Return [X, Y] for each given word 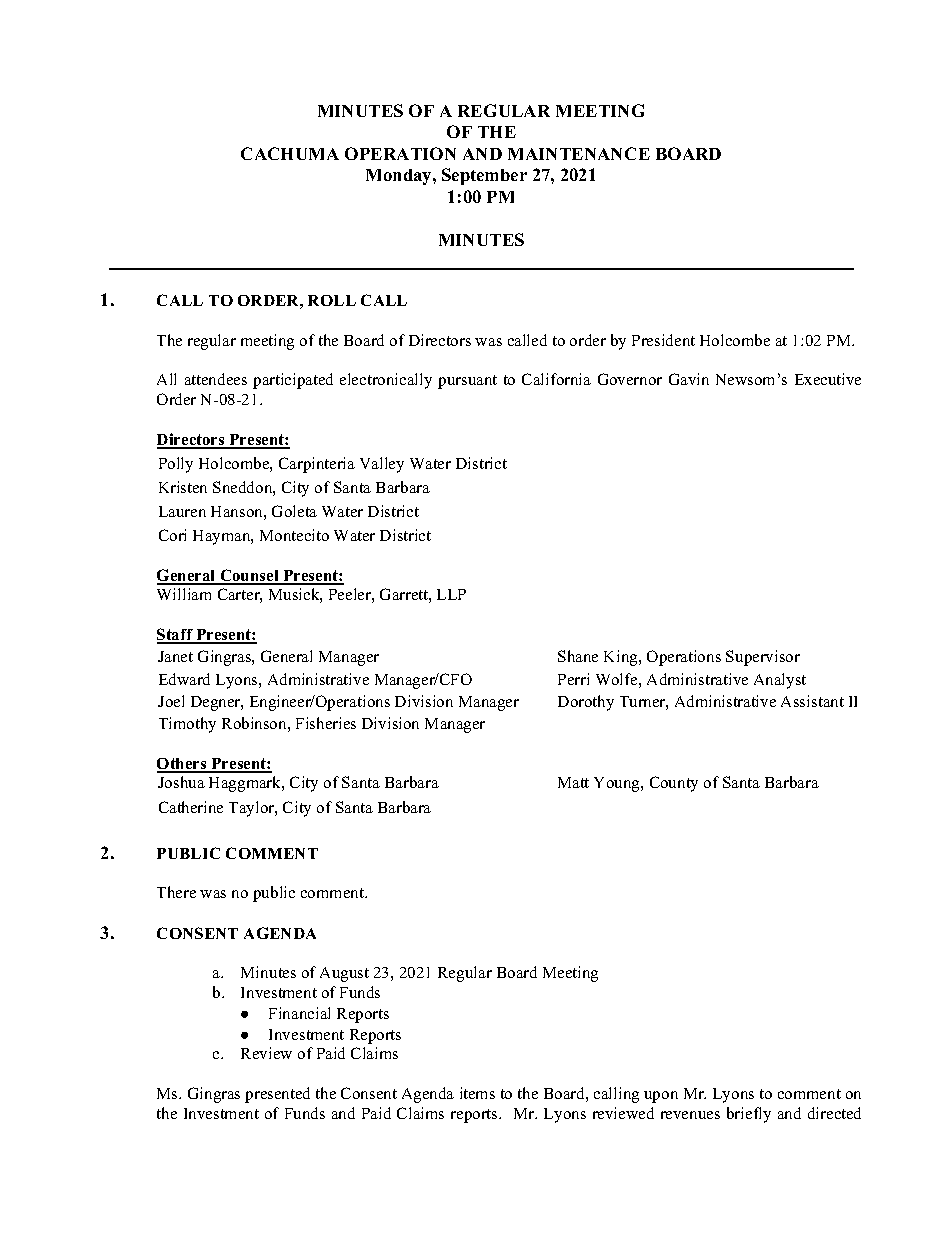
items [477, 1093]
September [484, 176]
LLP [451, 594]
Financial [299, 1013]
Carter [240, 595]
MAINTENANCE [579, 153]
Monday [400, 177]
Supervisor [763, 658]
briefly [749, 1115]
